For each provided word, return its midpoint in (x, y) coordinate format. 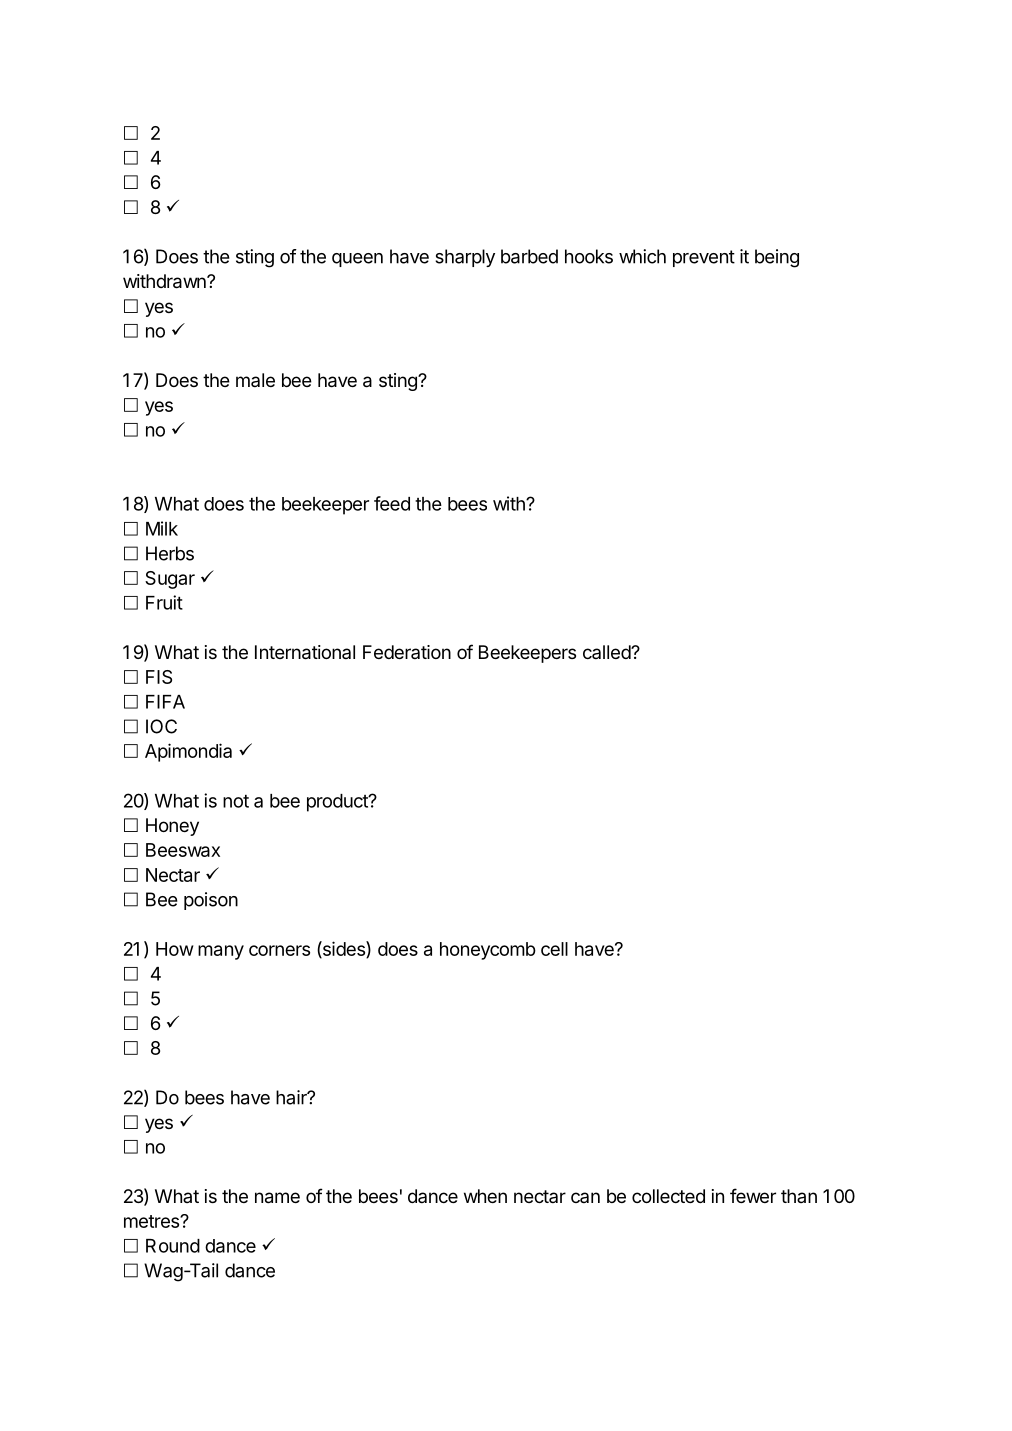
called (607, 652)
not (236, 801)
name (277, 1198)
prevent (704, 258)
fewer (753, 1195)
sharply (465, 258)
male (255, 380)
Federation (407, 652)
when (485, 1196)
